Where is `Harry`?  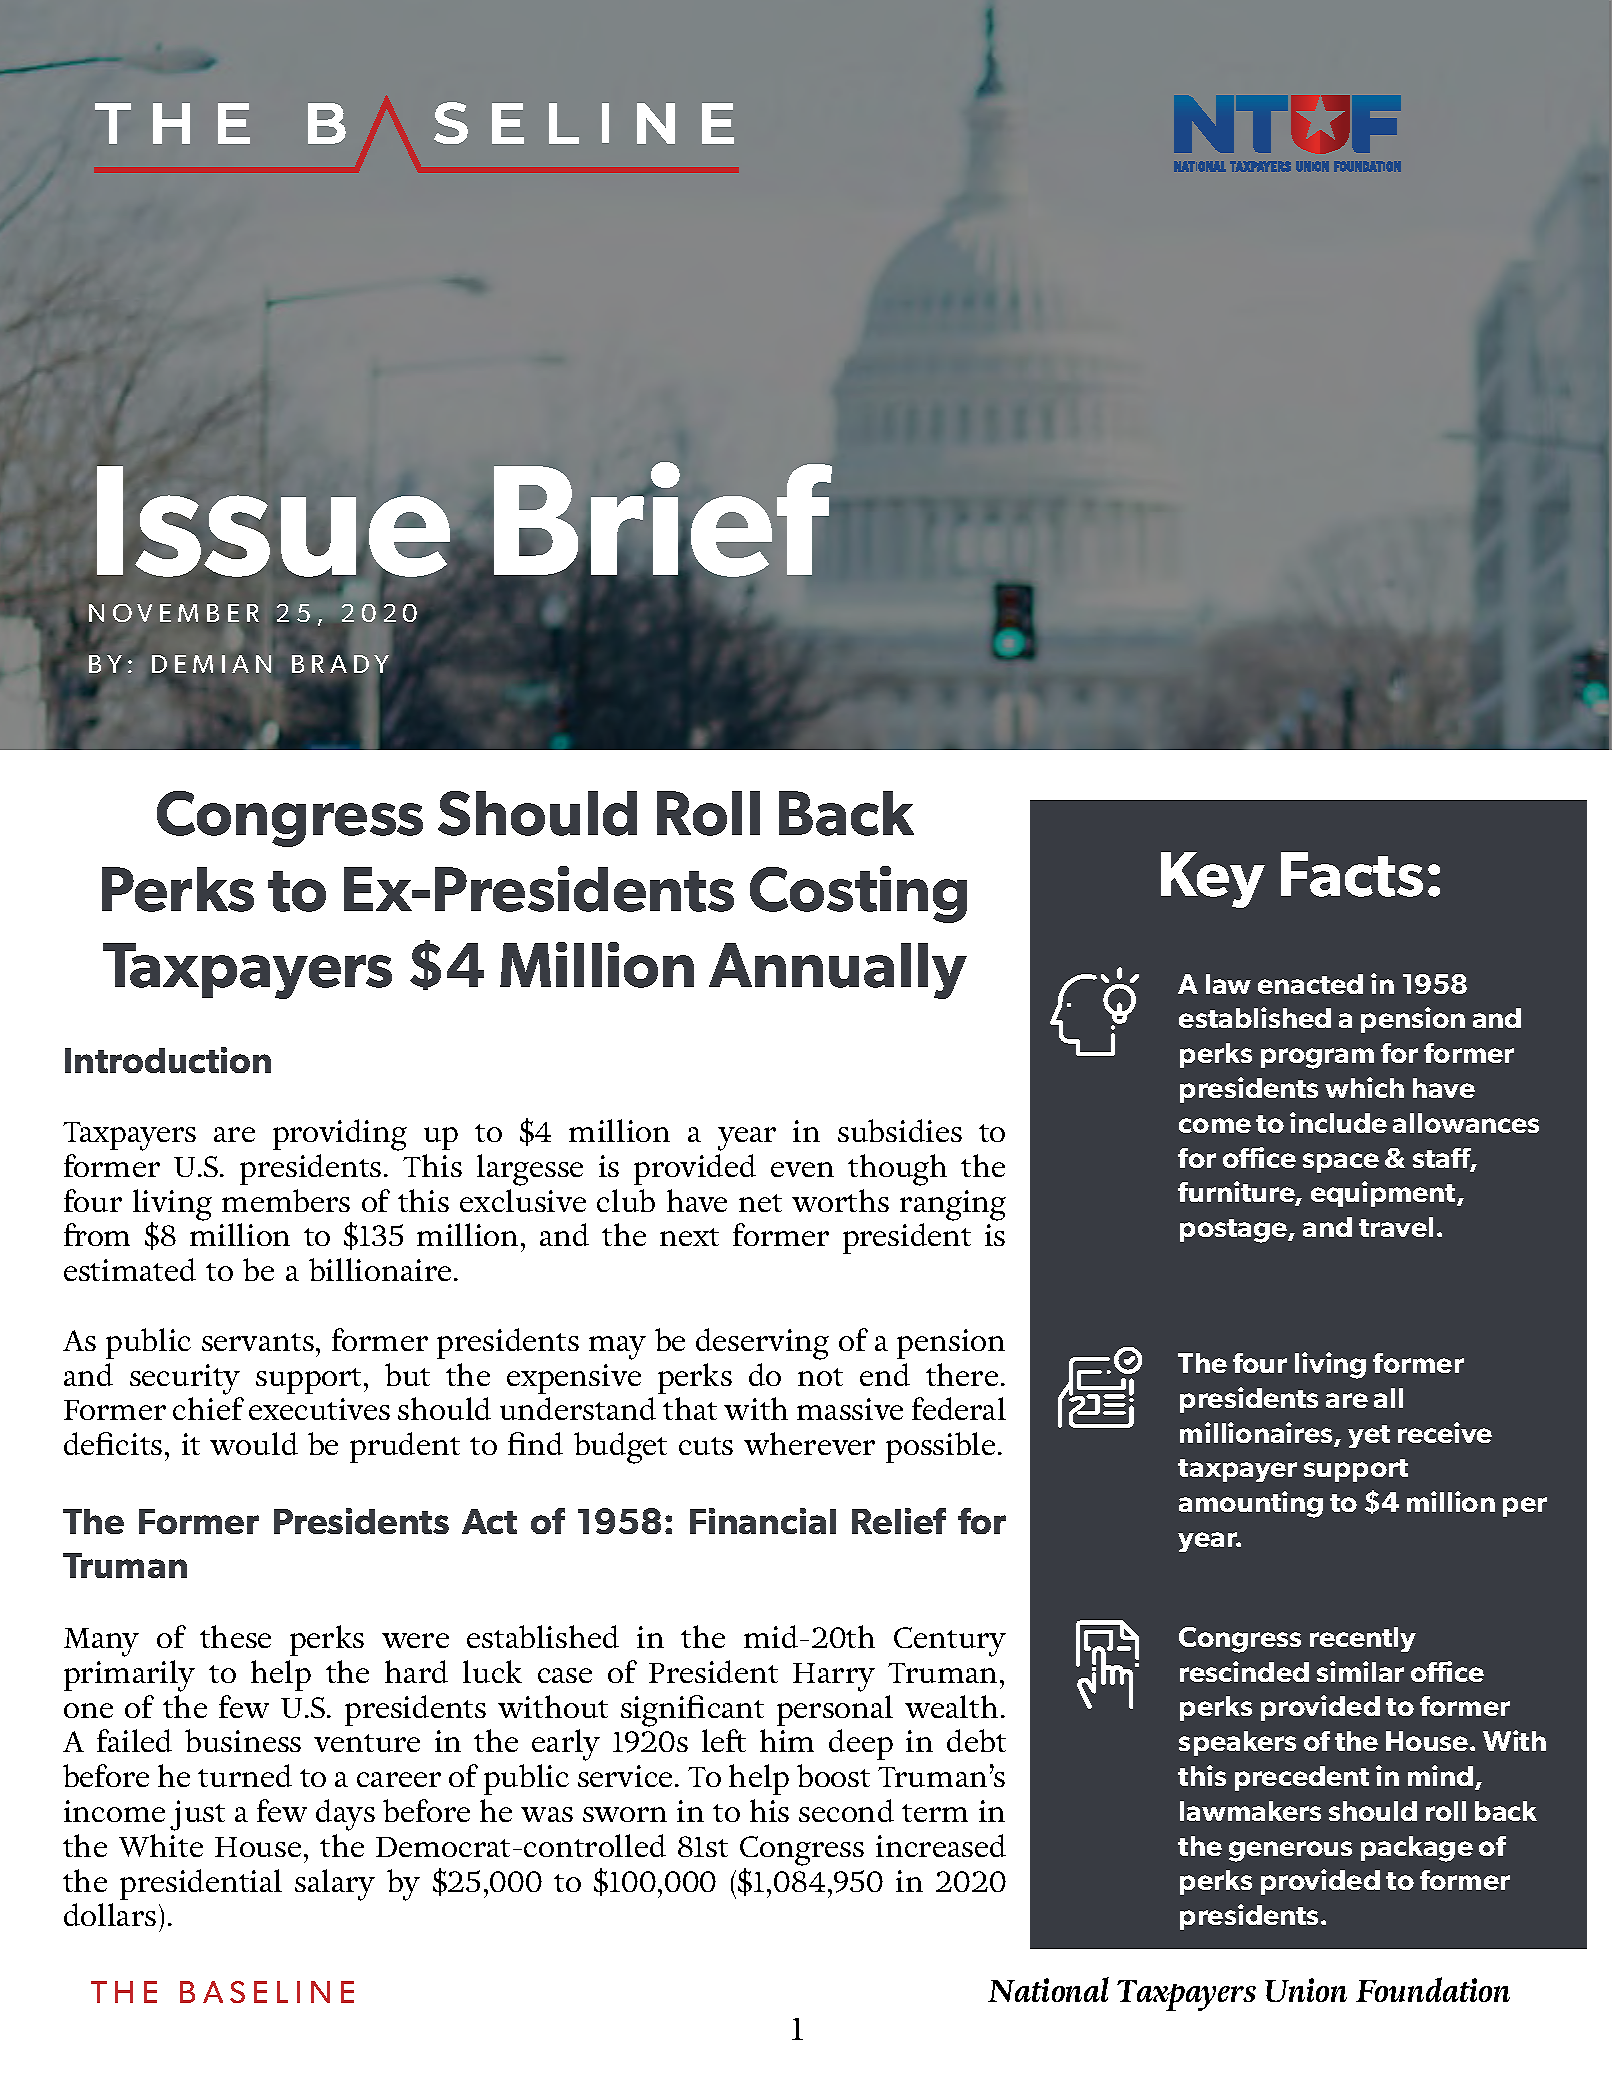 Harry is located at coordinates (834, 1677).
